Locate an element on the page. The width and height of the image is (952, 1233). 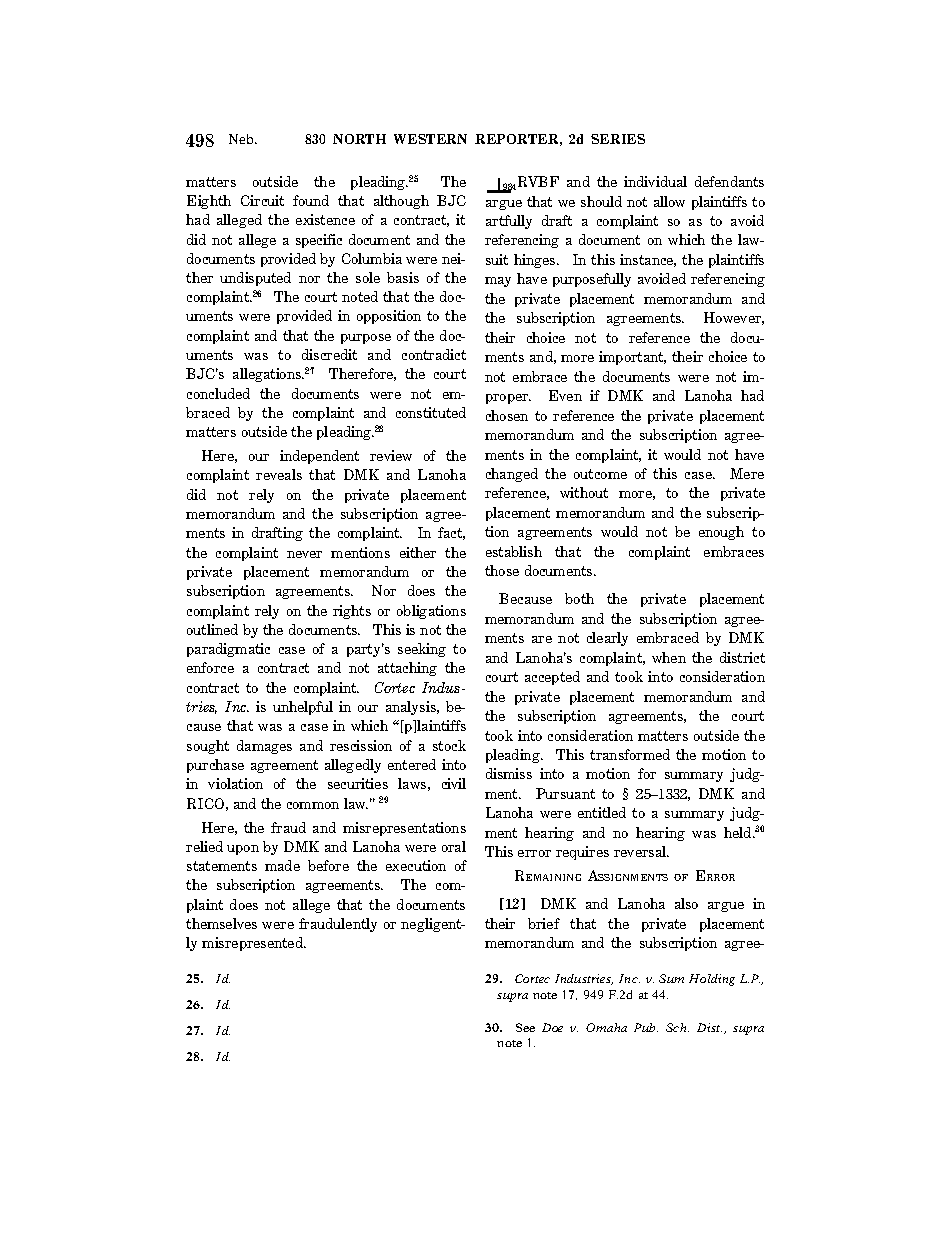
brief is located at coordinates (544, 923).
